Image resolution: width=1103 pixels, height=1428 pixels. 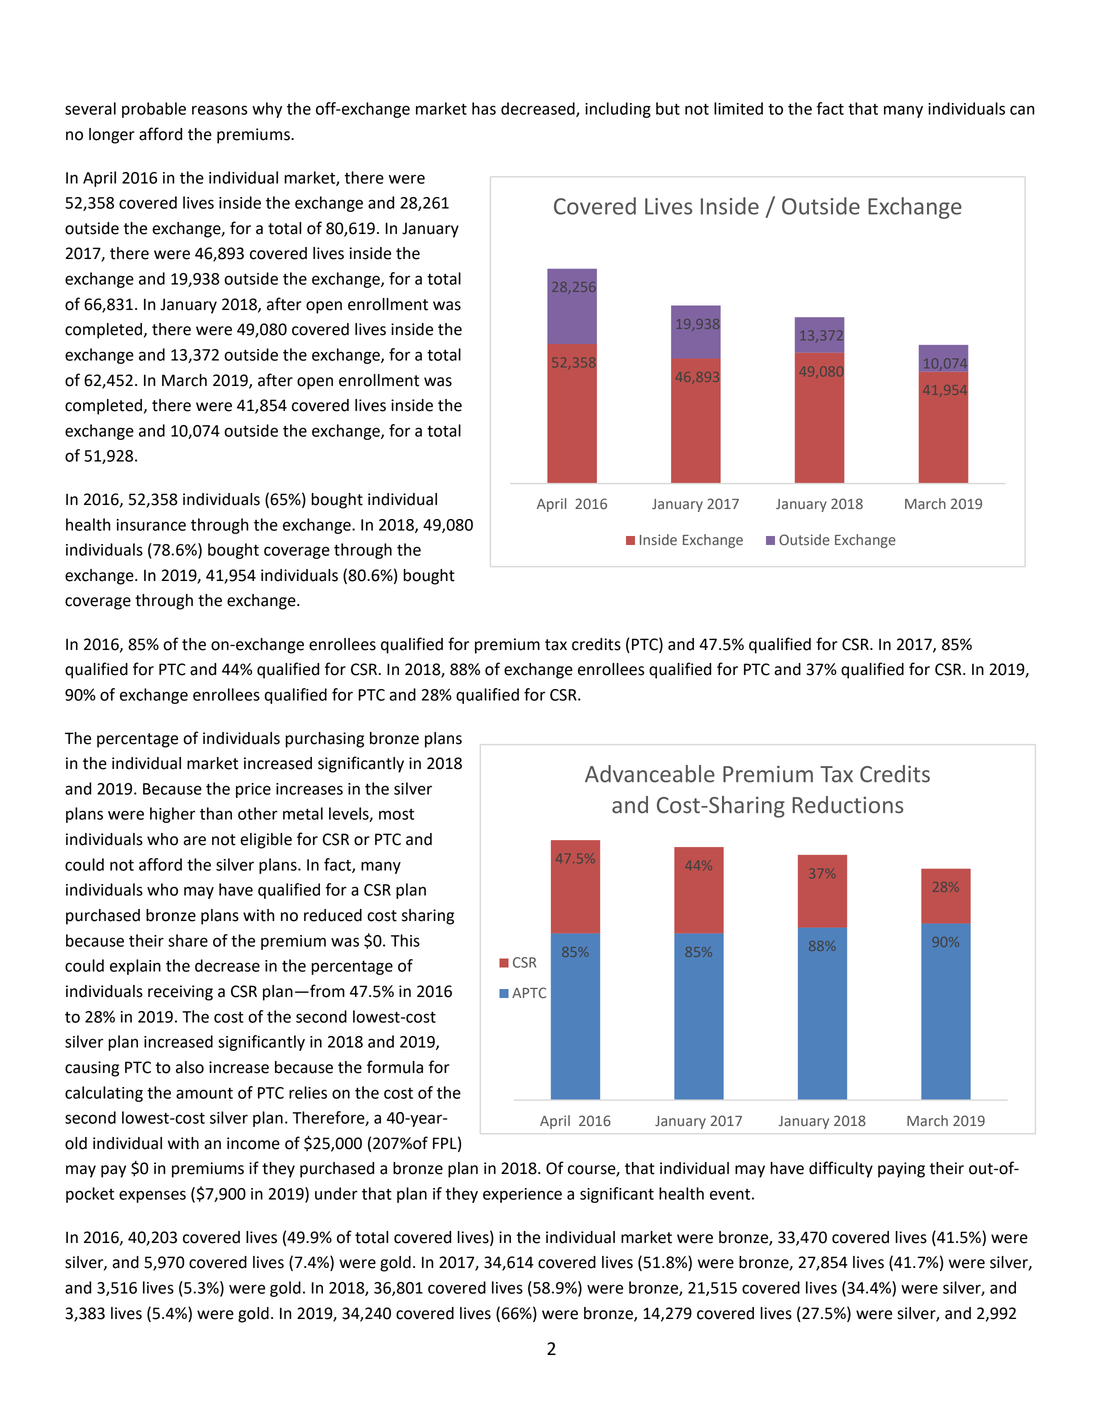 I want to click on share, so click(x=188, y=940).
